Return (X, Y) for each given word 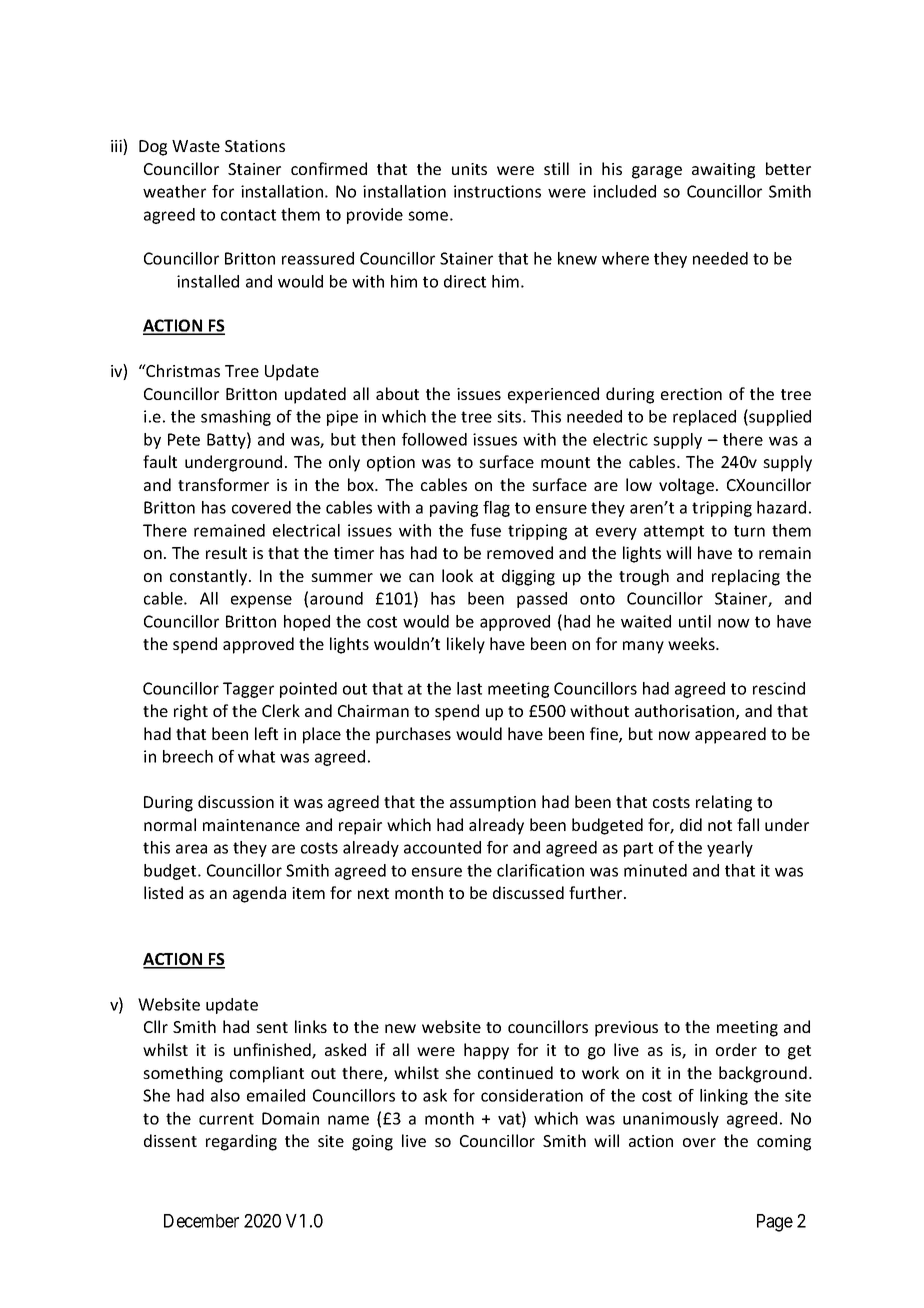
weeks (692, 643)
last (469, 688)
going (372, 1143)
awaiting (723, 171)
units (469, 169)
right (191, 712)
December (201, 1221)
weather (174, 191)
